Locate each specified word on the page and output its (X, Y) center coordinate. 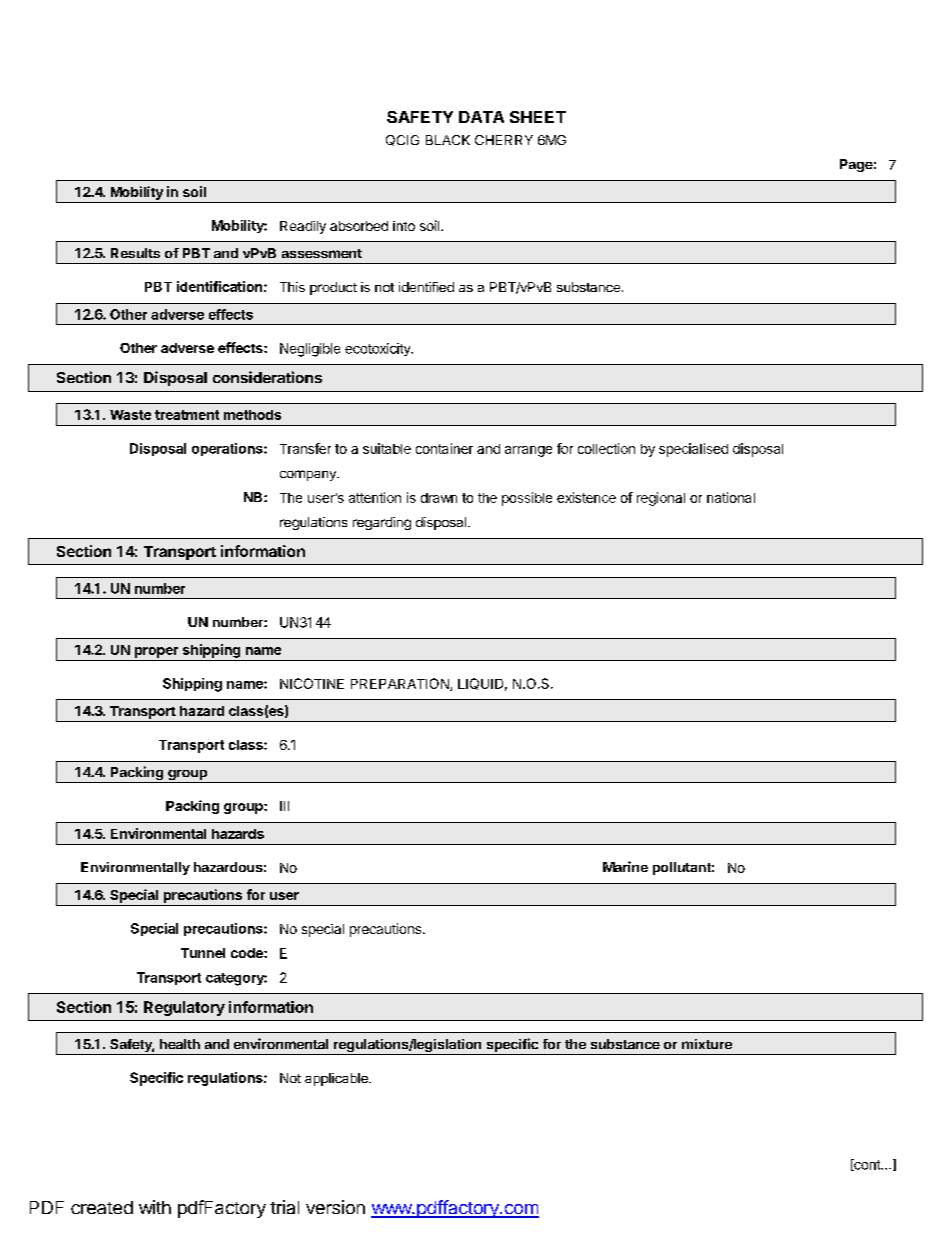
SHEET (538, 117)
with (155, 1207)
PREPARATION (401, 684)
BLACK (448, 140)
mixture (707, 1044)
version (335, 1207)
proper (156, 652)
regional (661, 499)
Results (135, 253)
